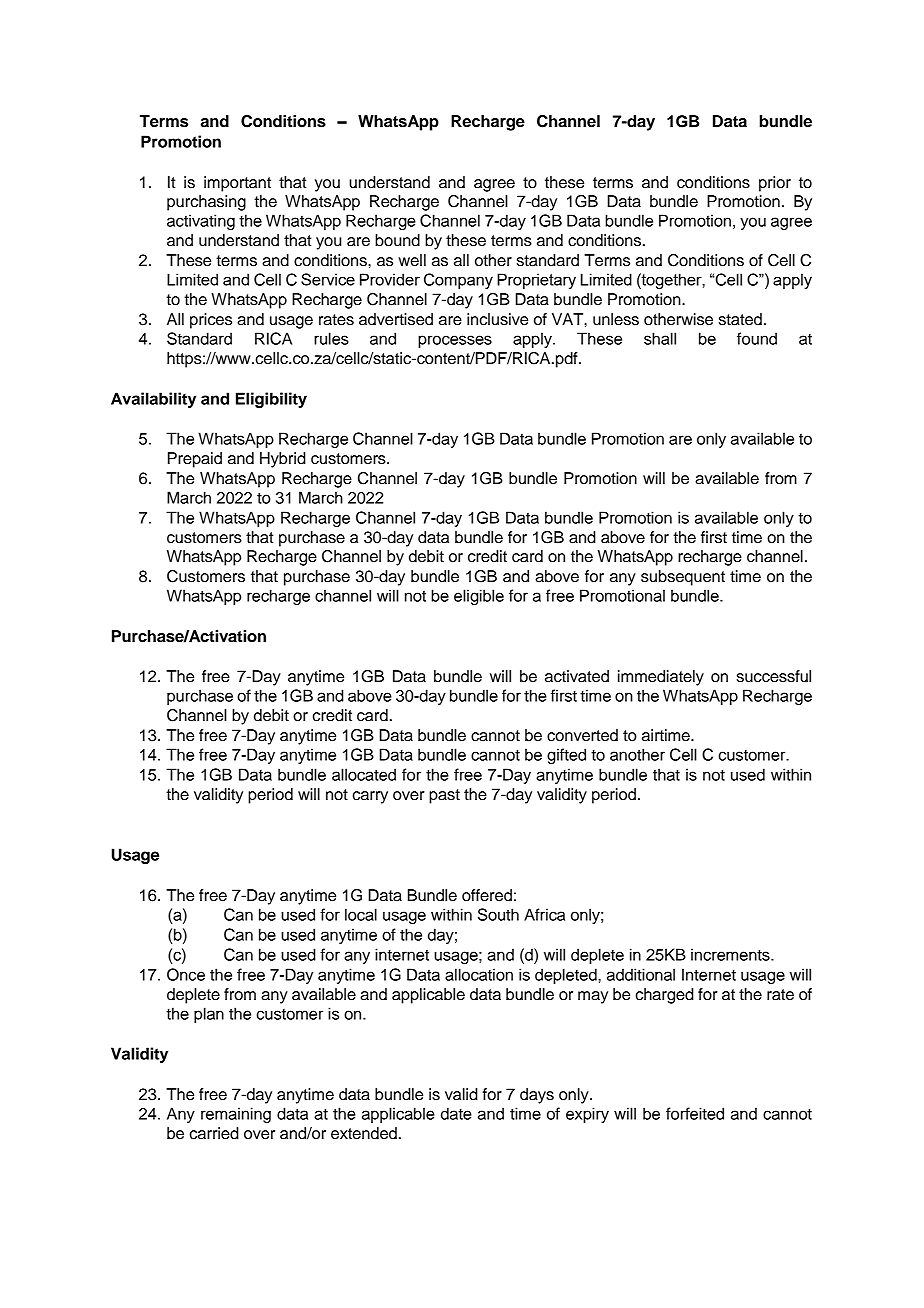  Describe the element at coordinates (186, 974) in the page. I see `Once` at that location.
